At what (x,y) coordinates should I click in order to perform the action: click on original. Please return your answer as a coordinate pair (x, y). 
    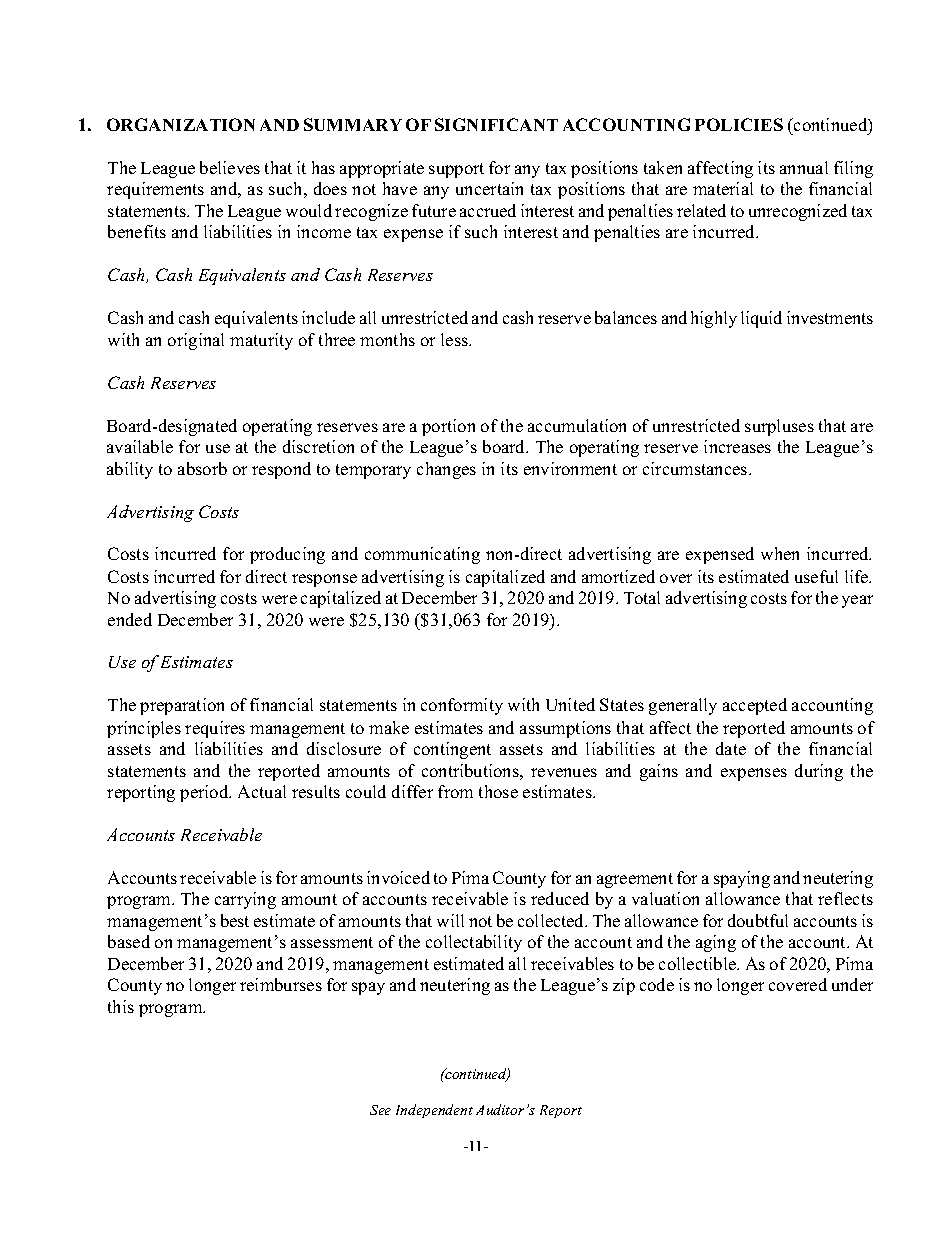
    Looking at the image, I should click on (196, 341).
